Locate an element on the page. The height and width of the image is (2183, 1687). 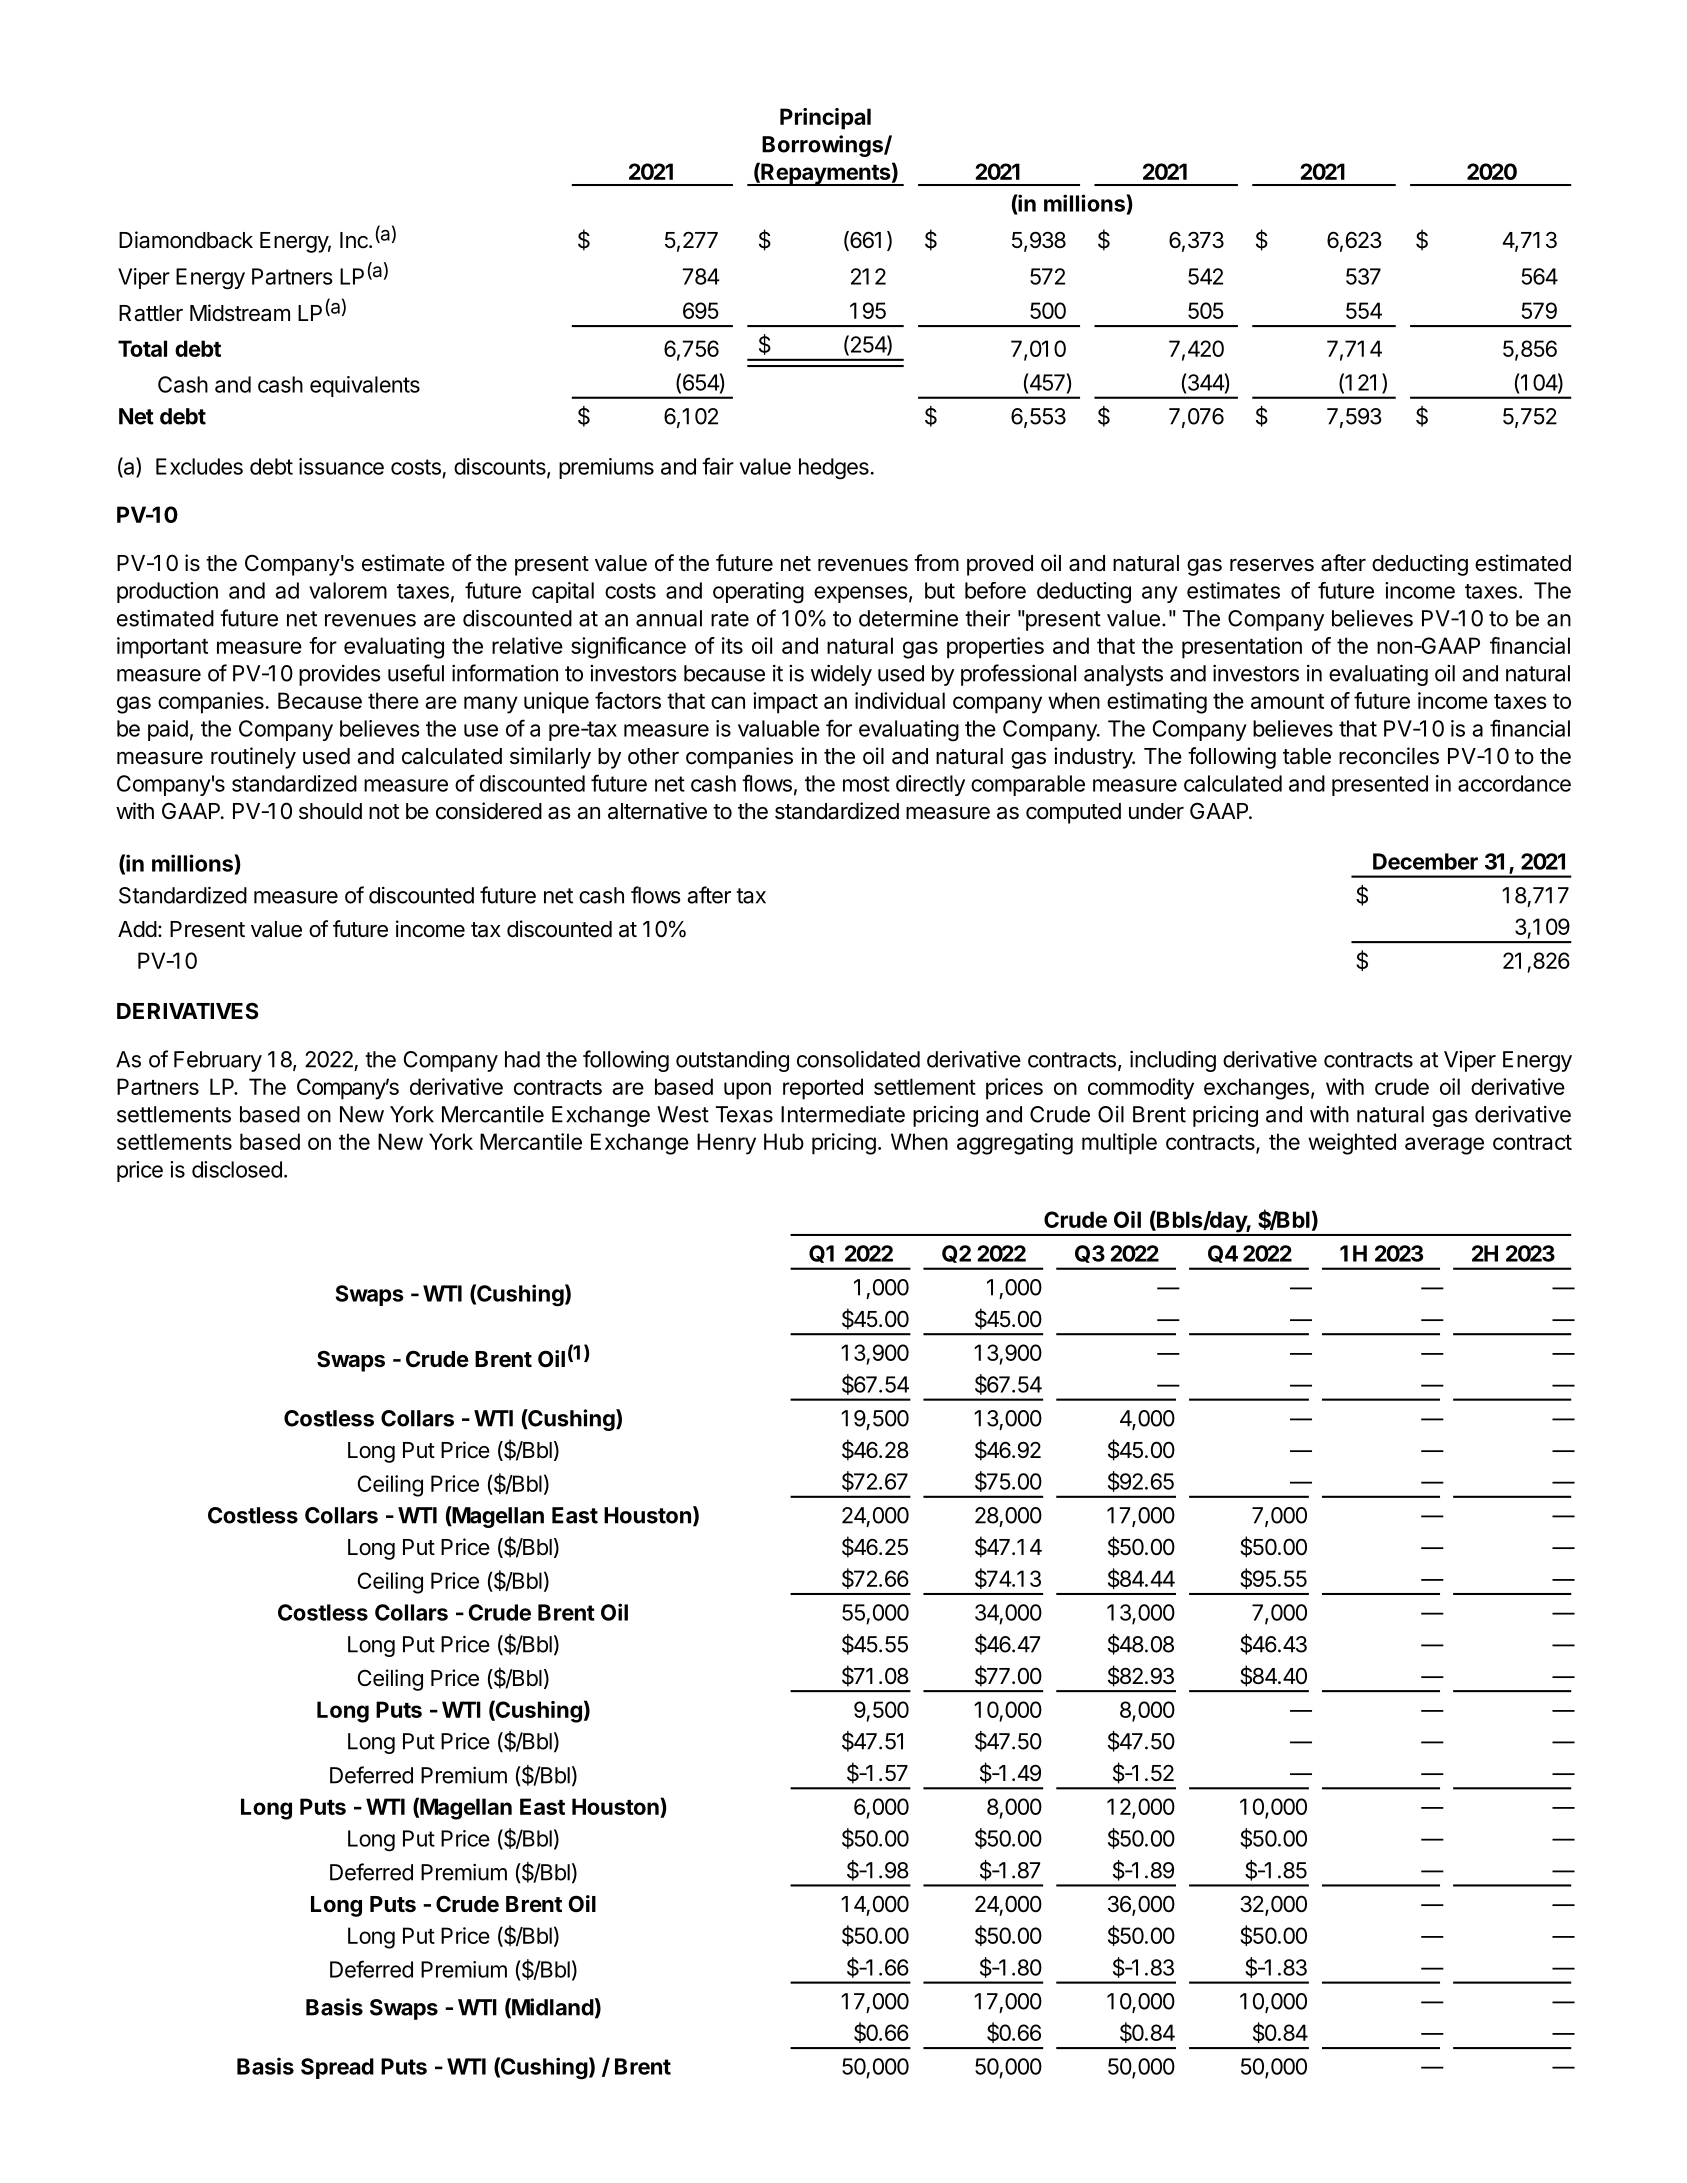
weighted is located at coordinates (1352, 1144).
